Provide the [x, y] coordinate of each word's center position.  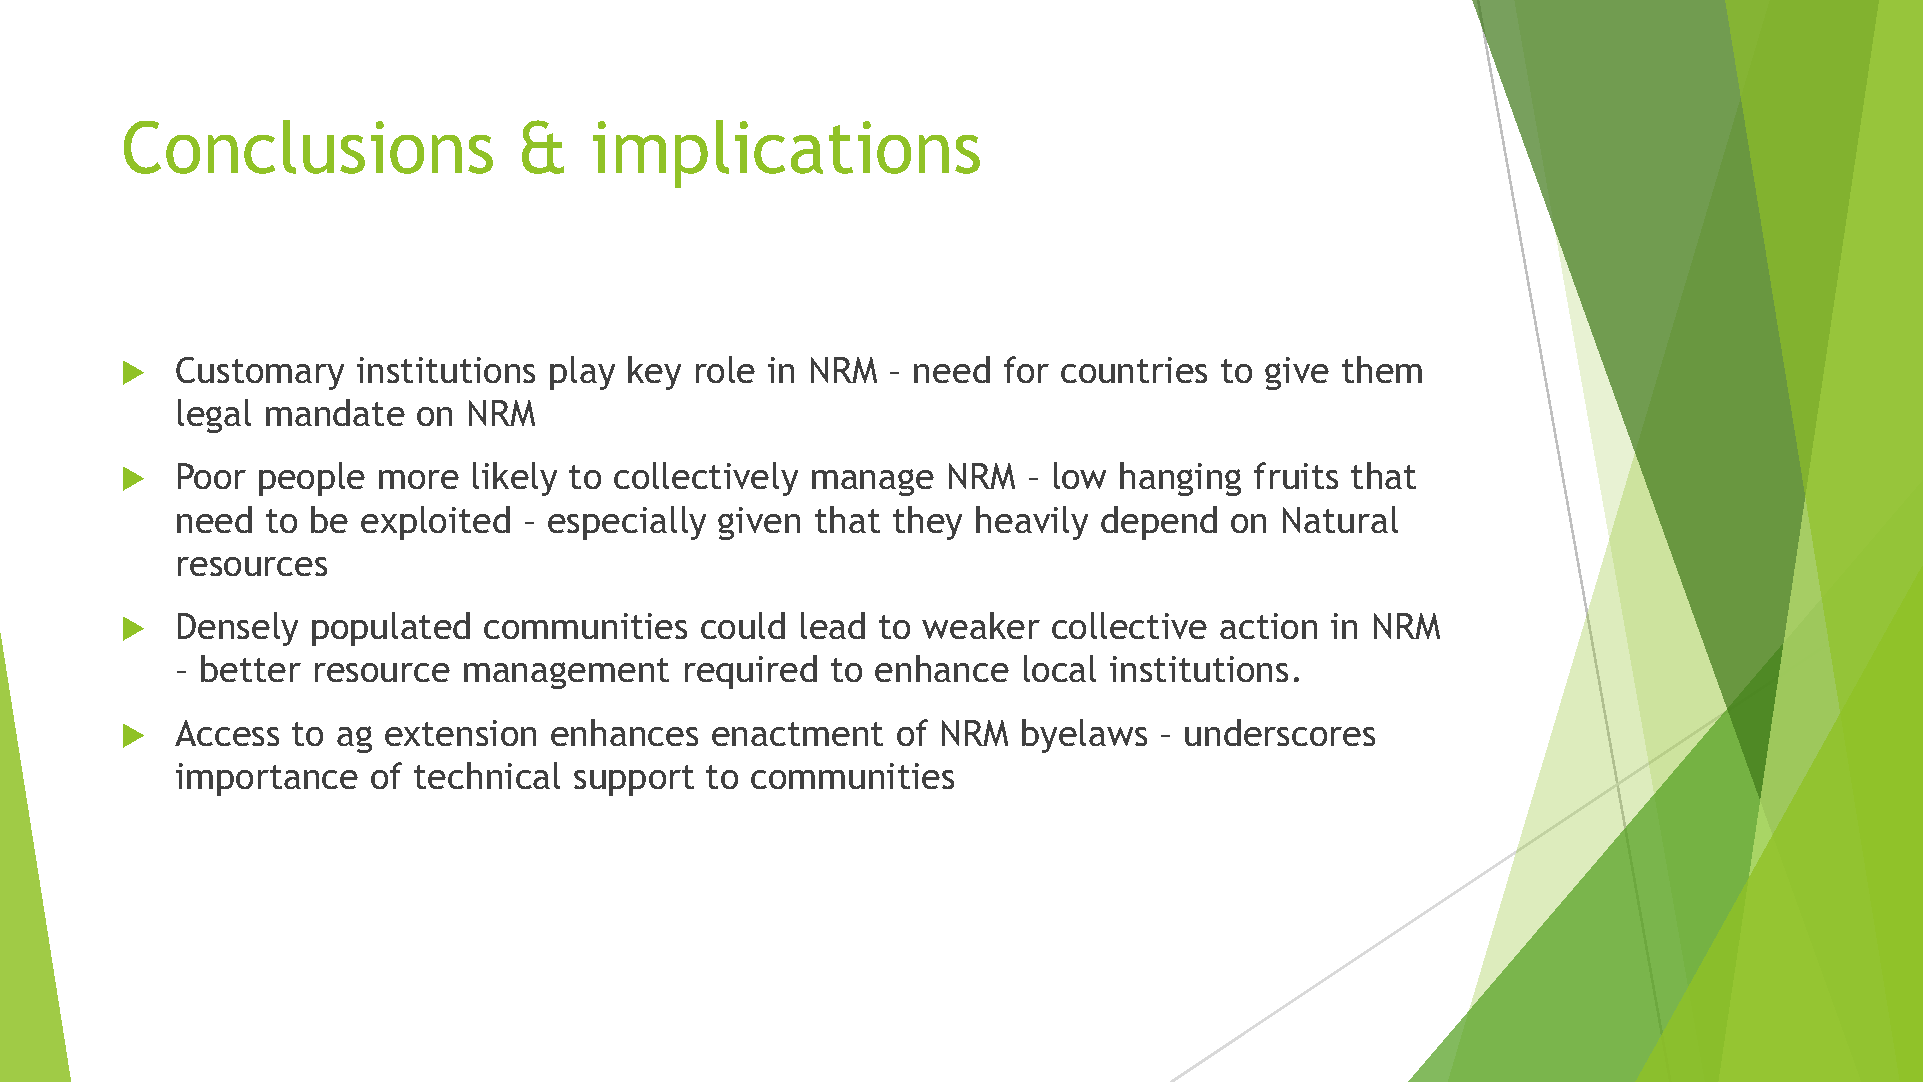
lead [833, 625]
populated [391, 629]
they [927, 523]
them [1382, 369]
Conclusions [308, 147]
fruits [1296, 475]
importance [267, 779]
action [1268, 626]
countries [1134, 370]
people [312, 479]
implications [786, 154]
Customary [260, 373]
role [725, 369]
